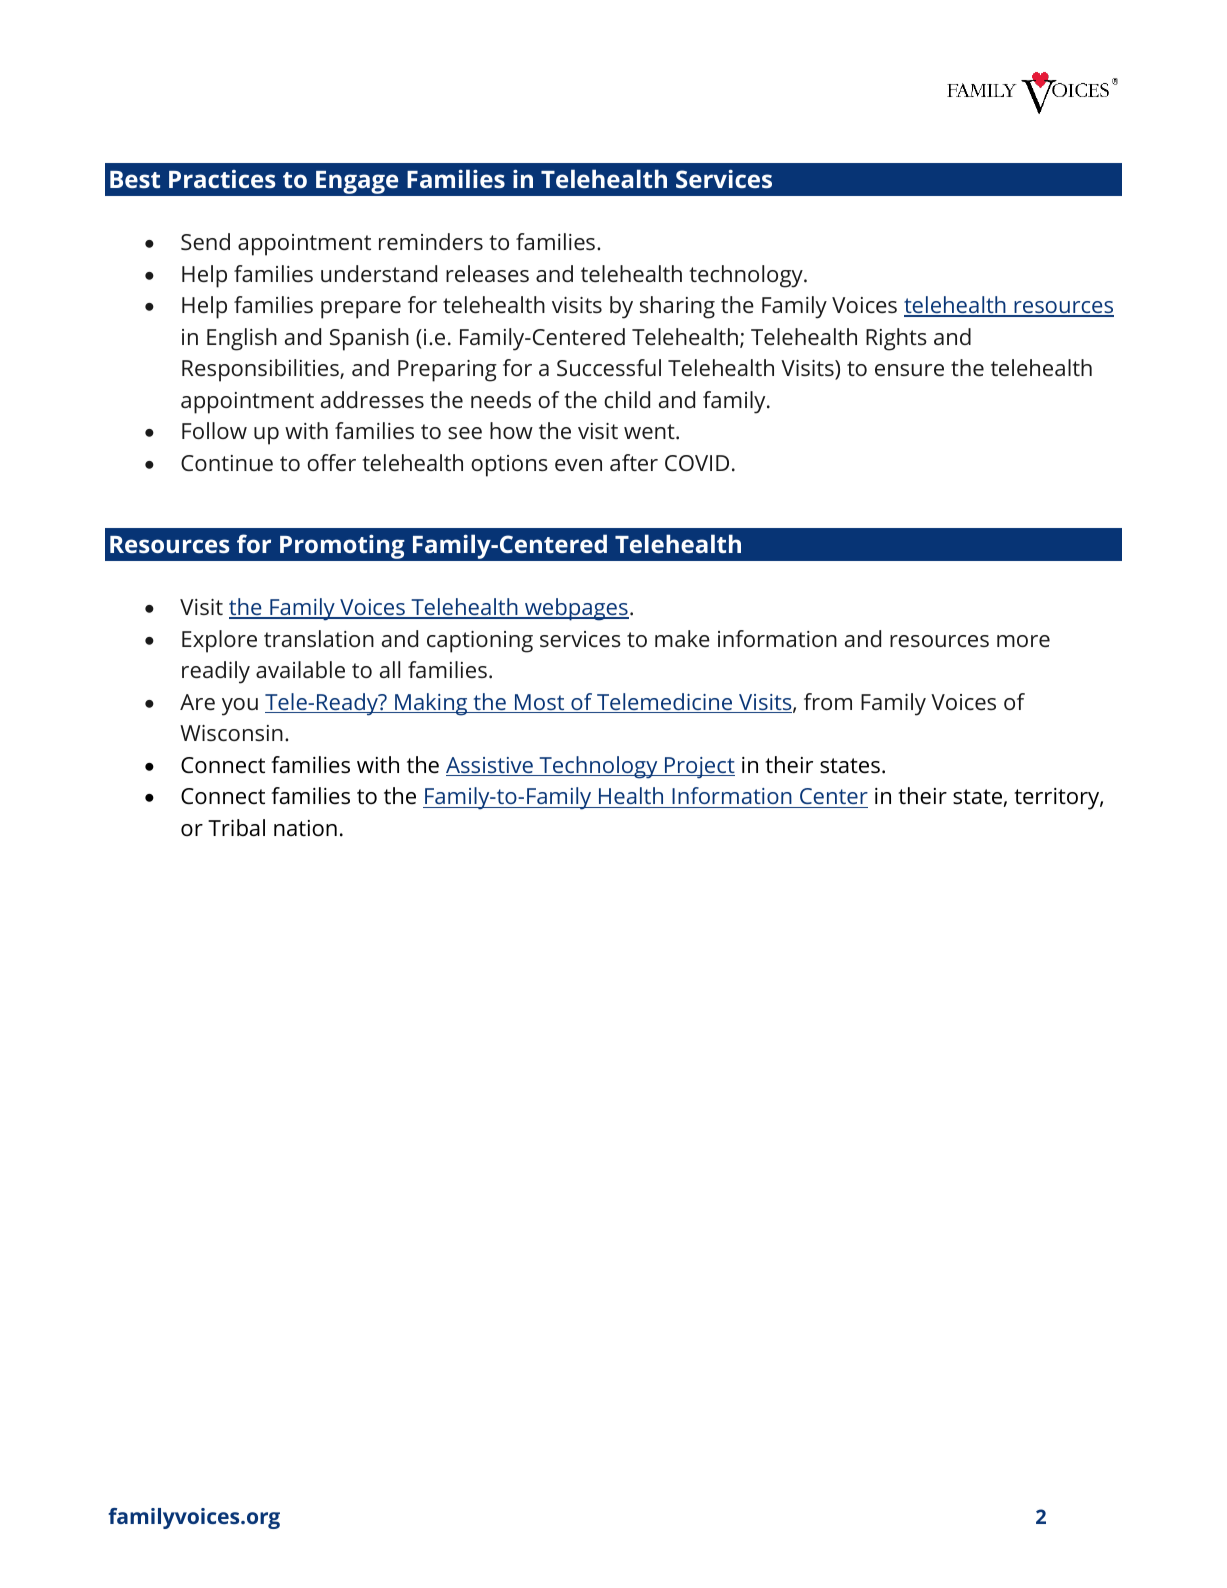  Describe the element at coordinates (677, 307) in the image. I see `sharing` at that location.
